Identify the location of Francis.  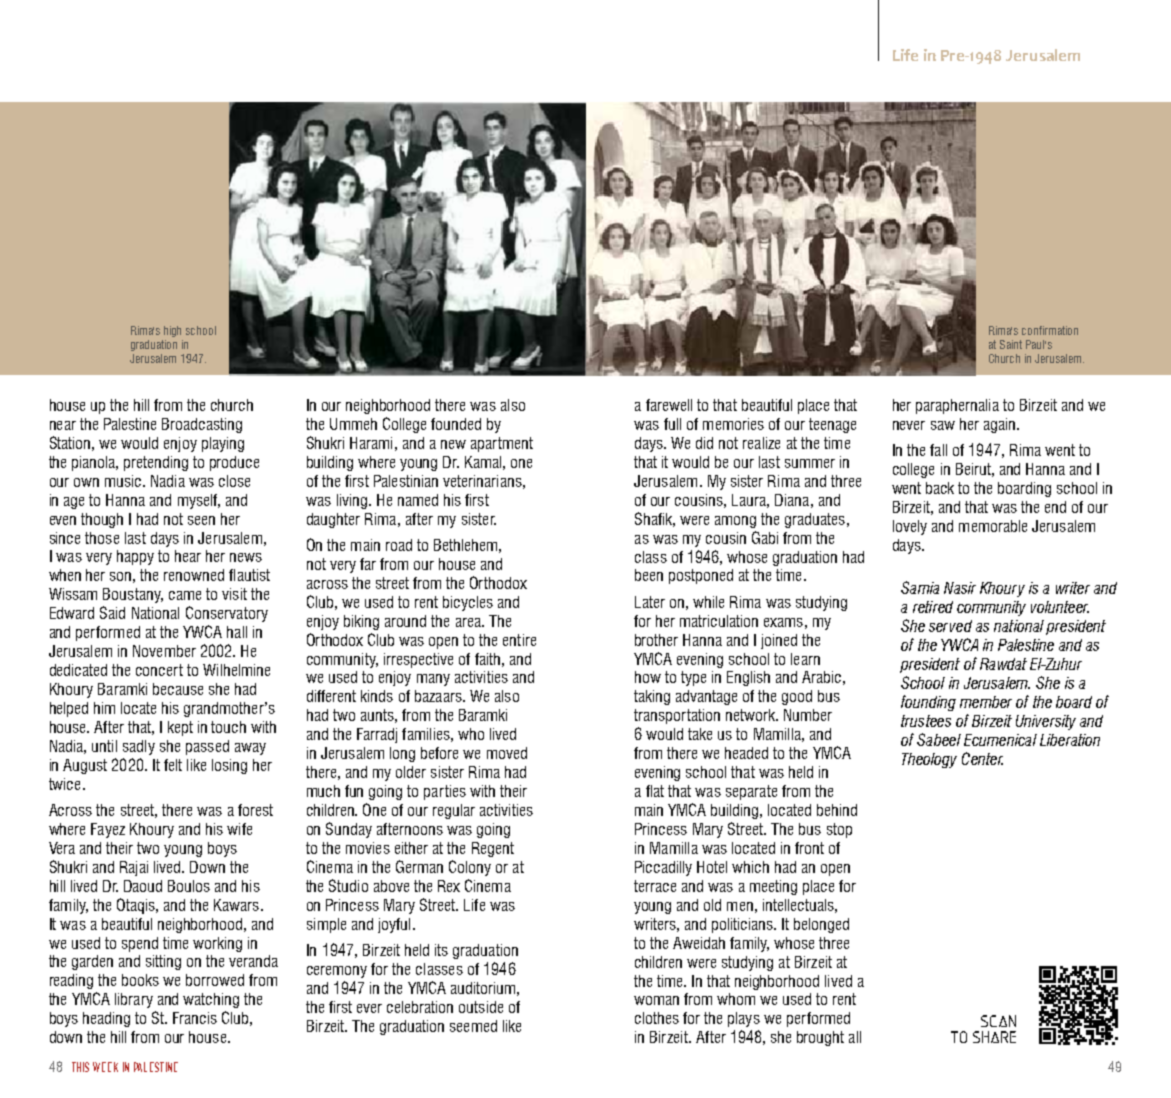
(195, 1018).
